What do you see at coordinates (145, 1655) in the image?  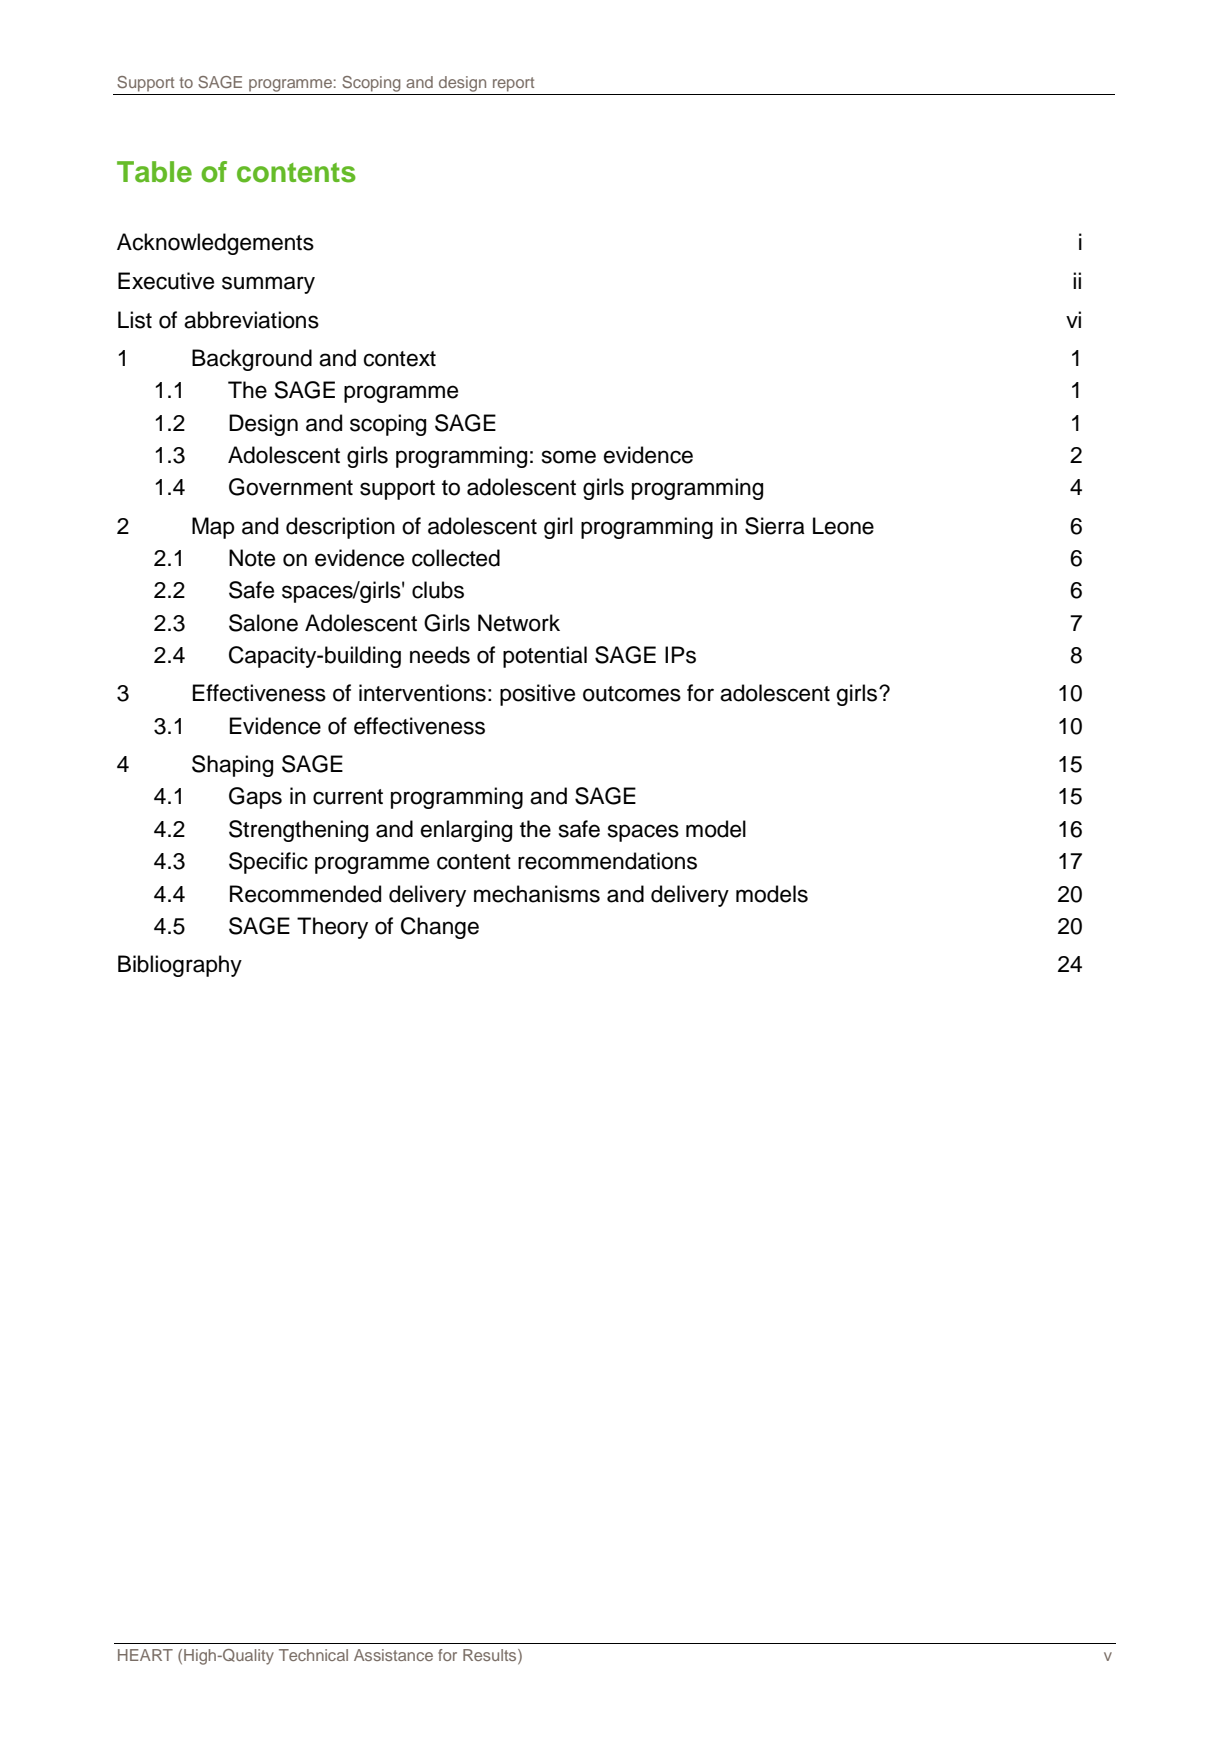 I see `HEART` at bounding box center [145, 1655].
